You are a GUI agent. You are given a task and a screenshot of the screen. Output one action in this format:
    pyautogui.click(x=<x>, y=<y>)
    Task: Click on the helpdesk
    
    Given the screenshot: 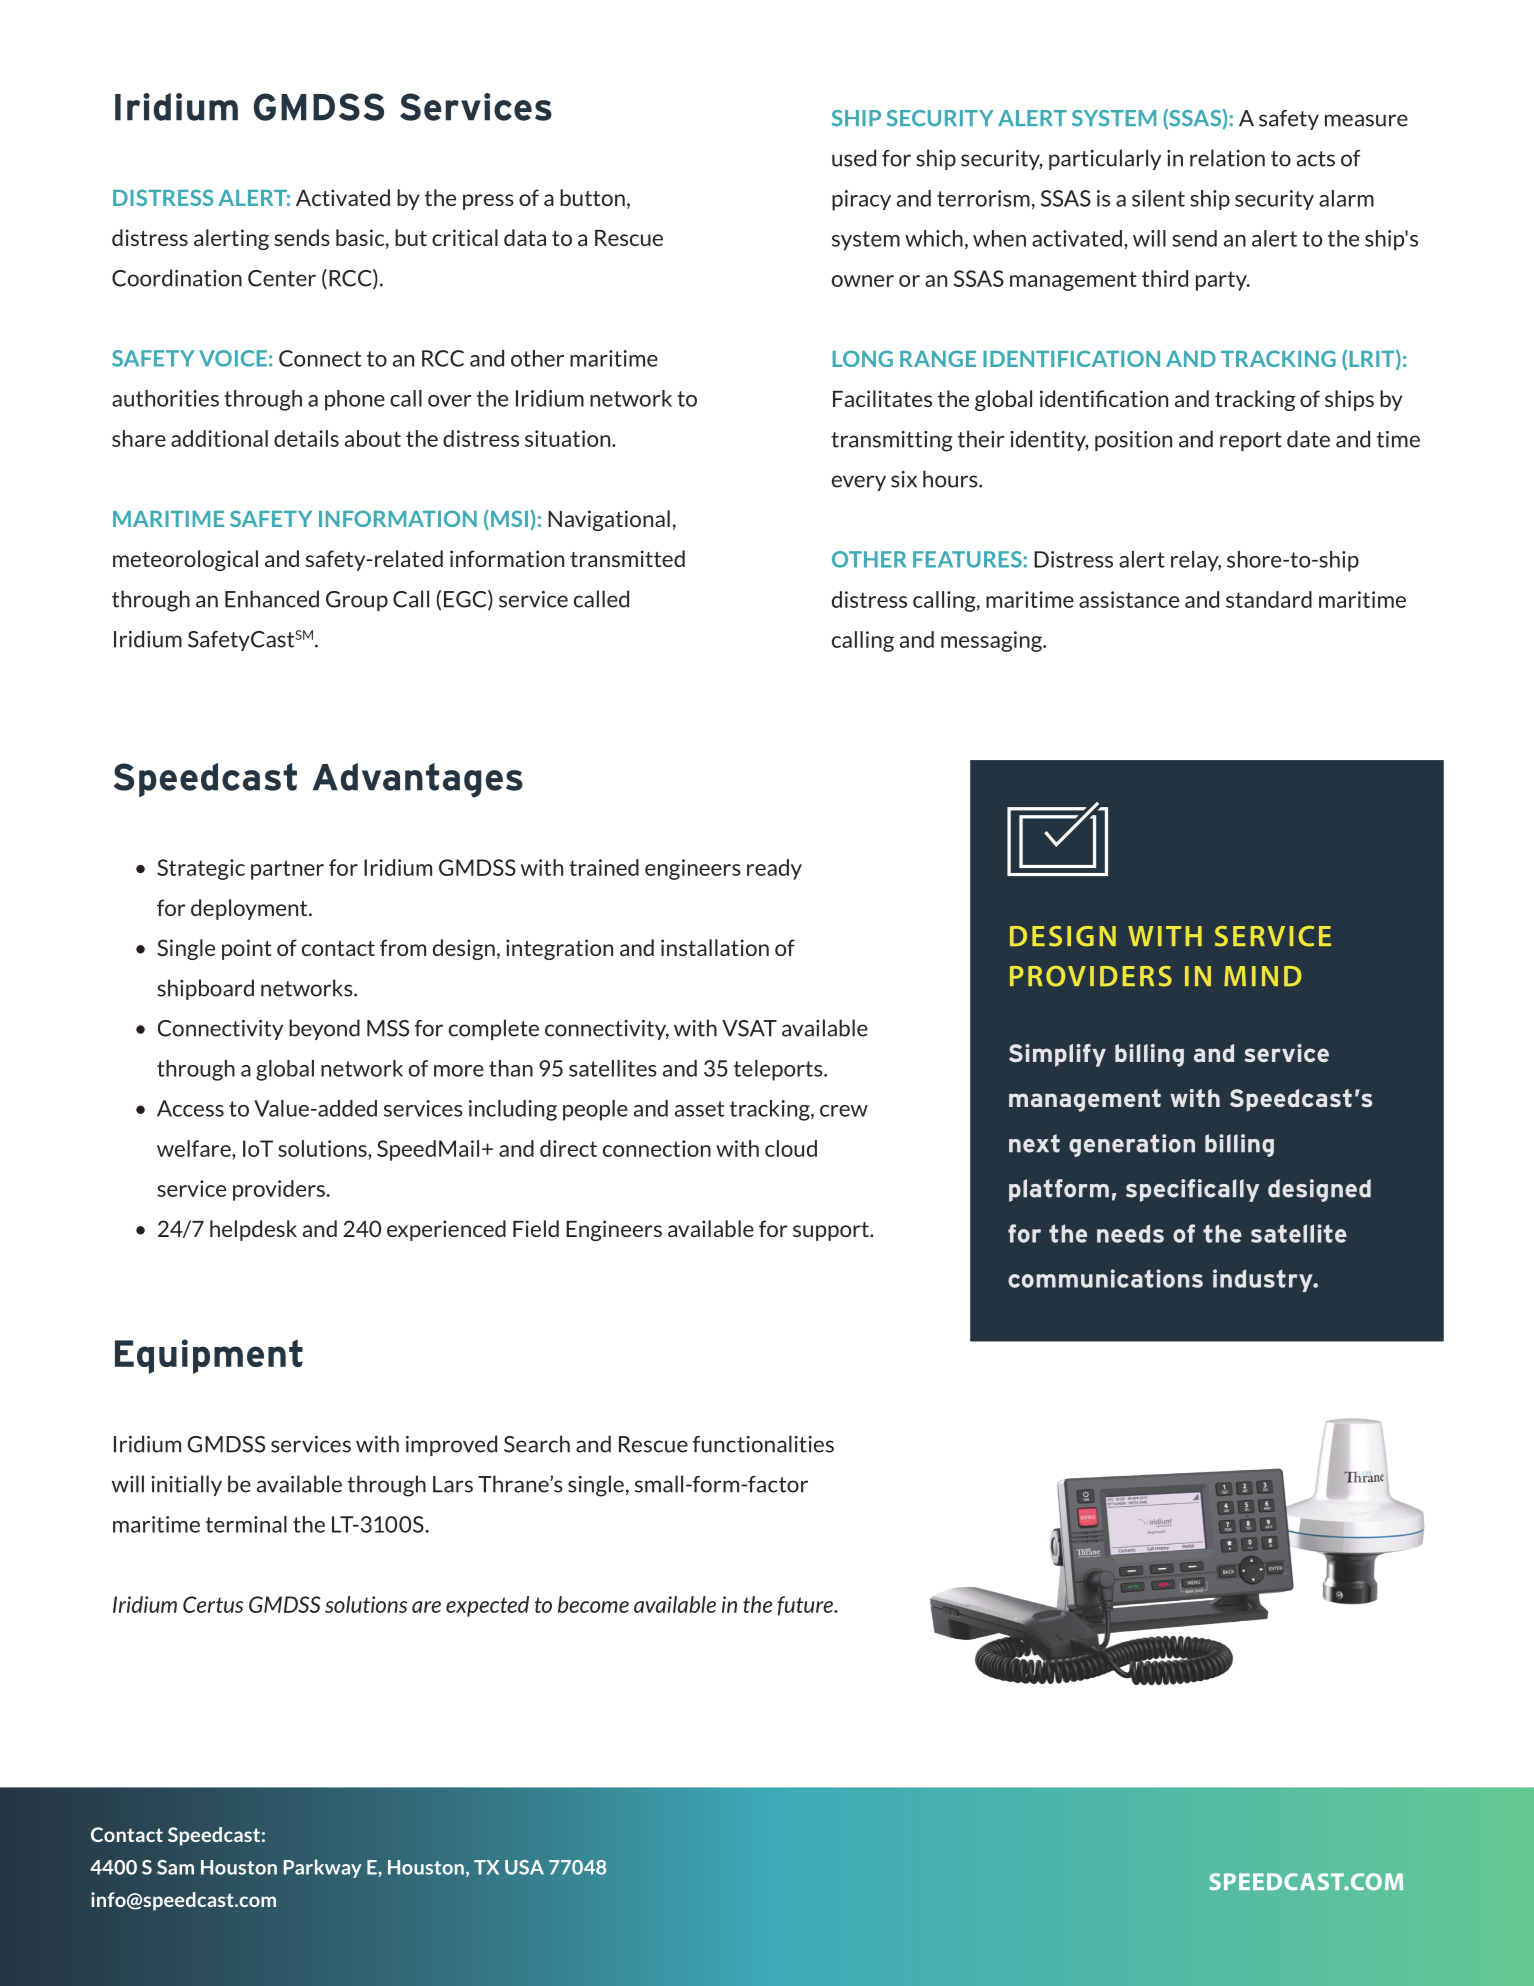 What is the action you would take?
    pyautogui.click(x=253, y=1230)
